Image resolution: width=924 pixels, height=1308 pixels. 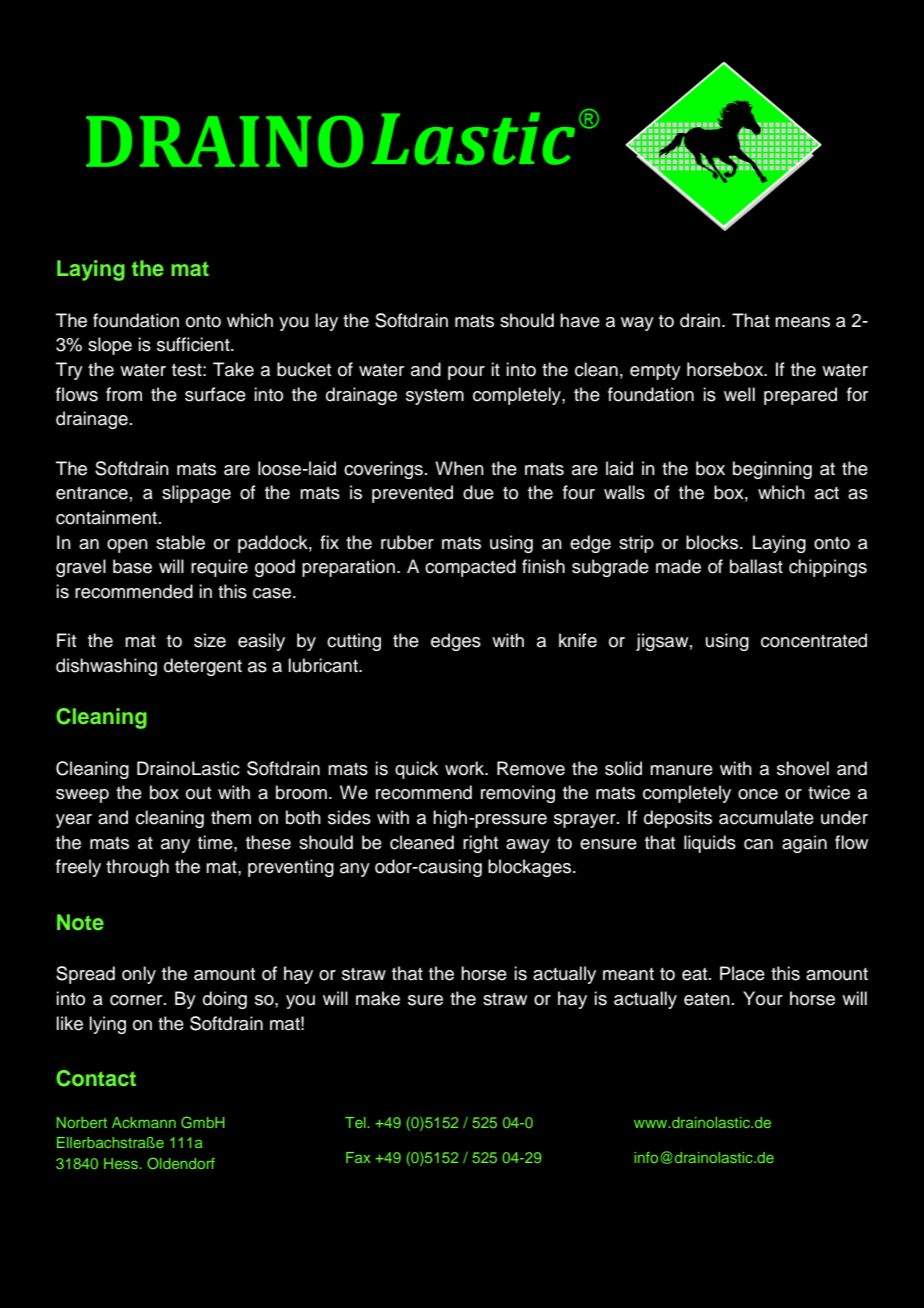 What do you see at coordinates (122, 1163) in the image?
I see `Hess` at bounding box center [122, 1163].
